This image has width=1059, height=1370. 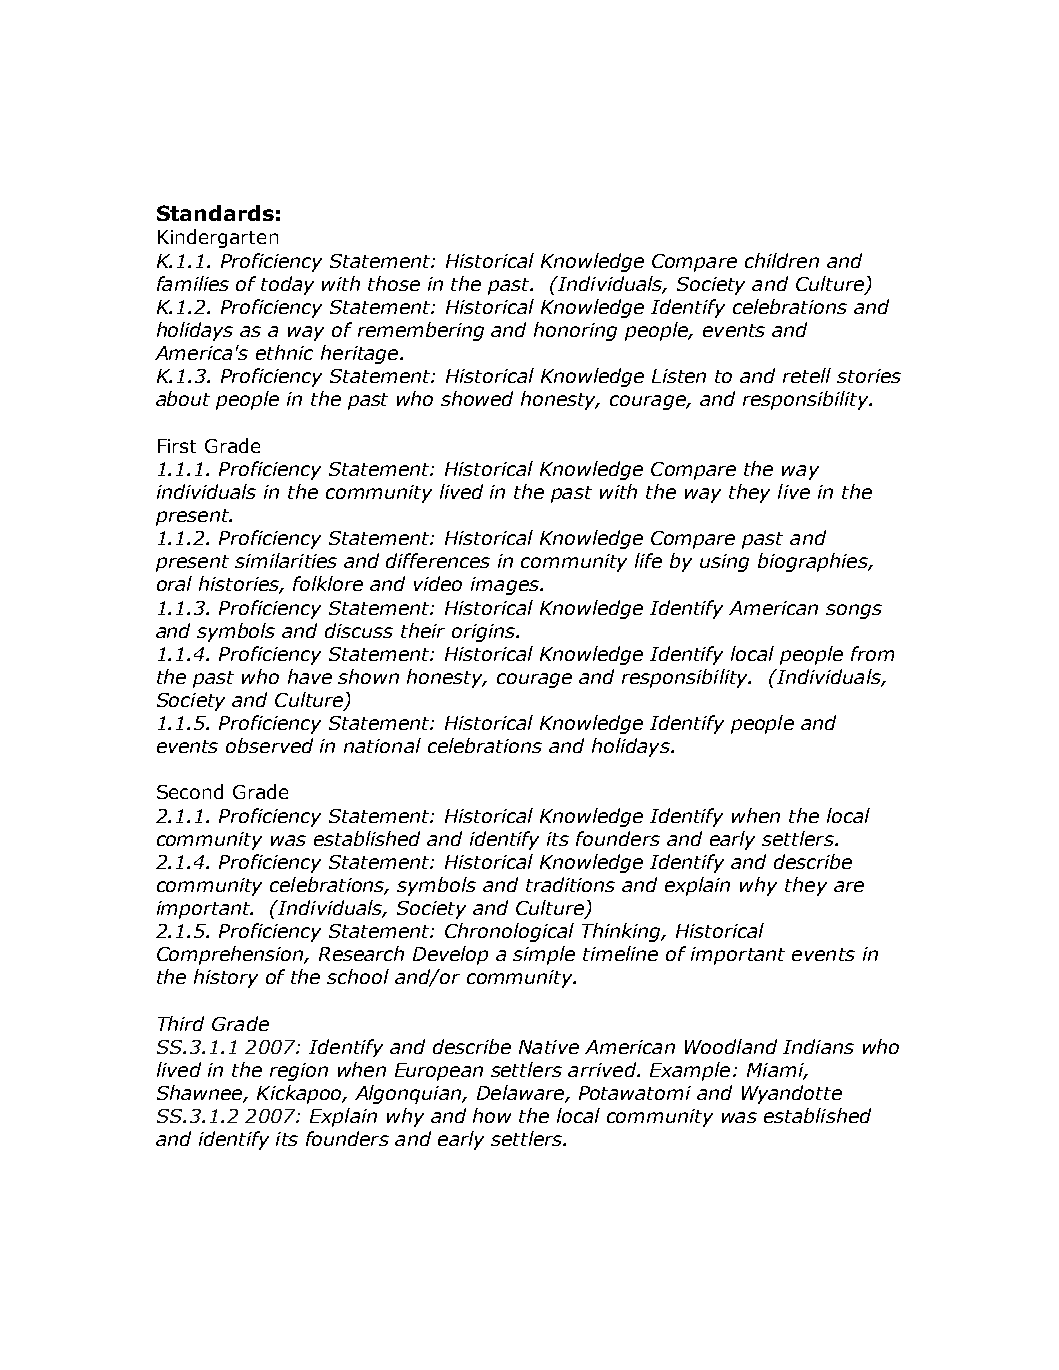 What do you see at coordinates (218, 238) in the image?
I see `Kindergarten` at bounding box center [218, 238].
